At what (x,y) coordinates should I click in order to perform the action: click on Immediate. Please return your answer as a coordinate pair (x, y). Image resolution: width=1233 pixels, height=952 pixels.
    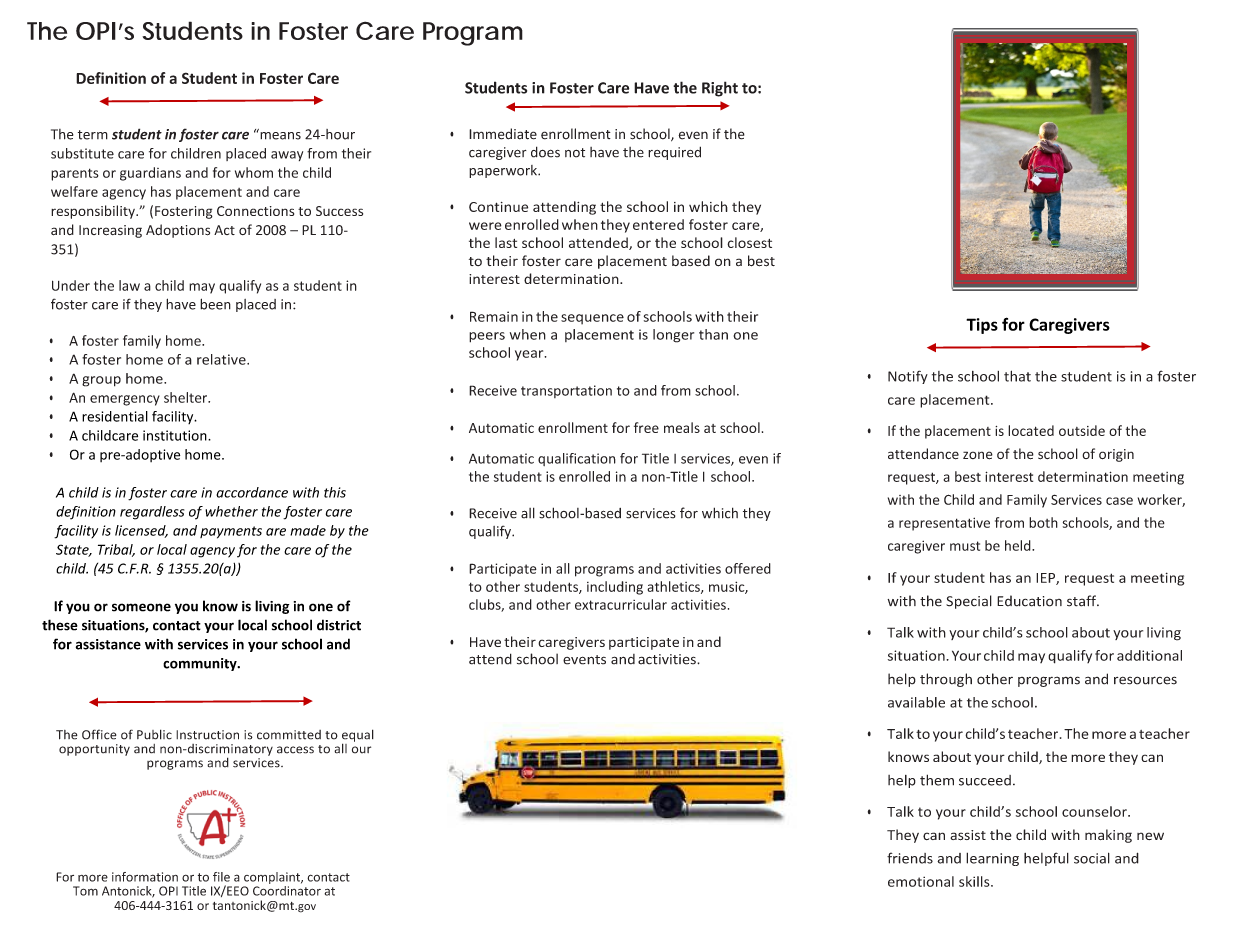
    Looking at the image, I should click on (503, 134).
